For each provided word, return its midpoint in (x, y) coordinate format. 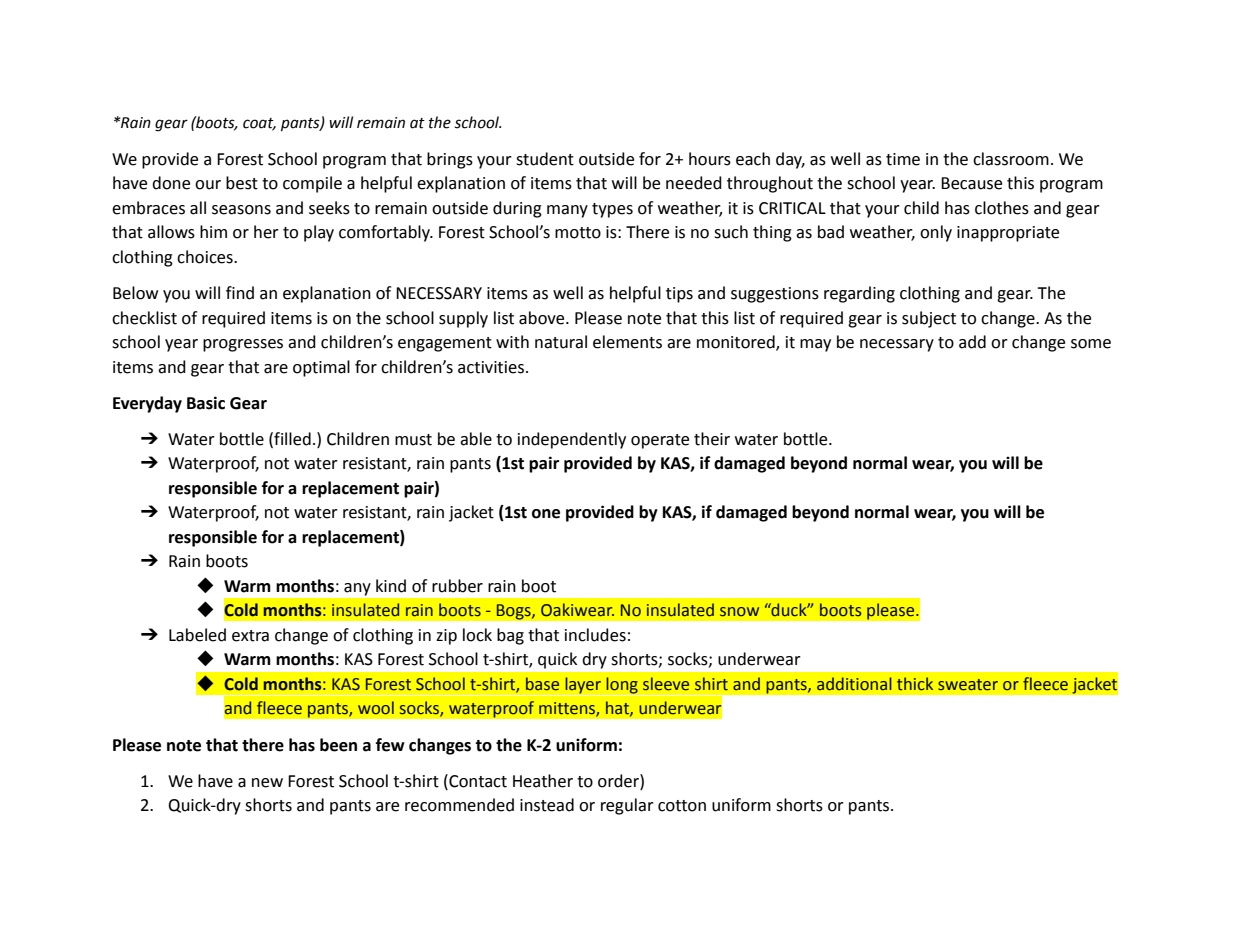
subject (929, 319)
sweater (968, 685)
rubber (457, 586)
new (267, 783)
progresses (243, 345)
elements (627, 342)
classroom (1011, 159)
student (545, 159)
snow (739, 612)
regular (627, 806)
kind (391, 586)
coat (259, 124)
